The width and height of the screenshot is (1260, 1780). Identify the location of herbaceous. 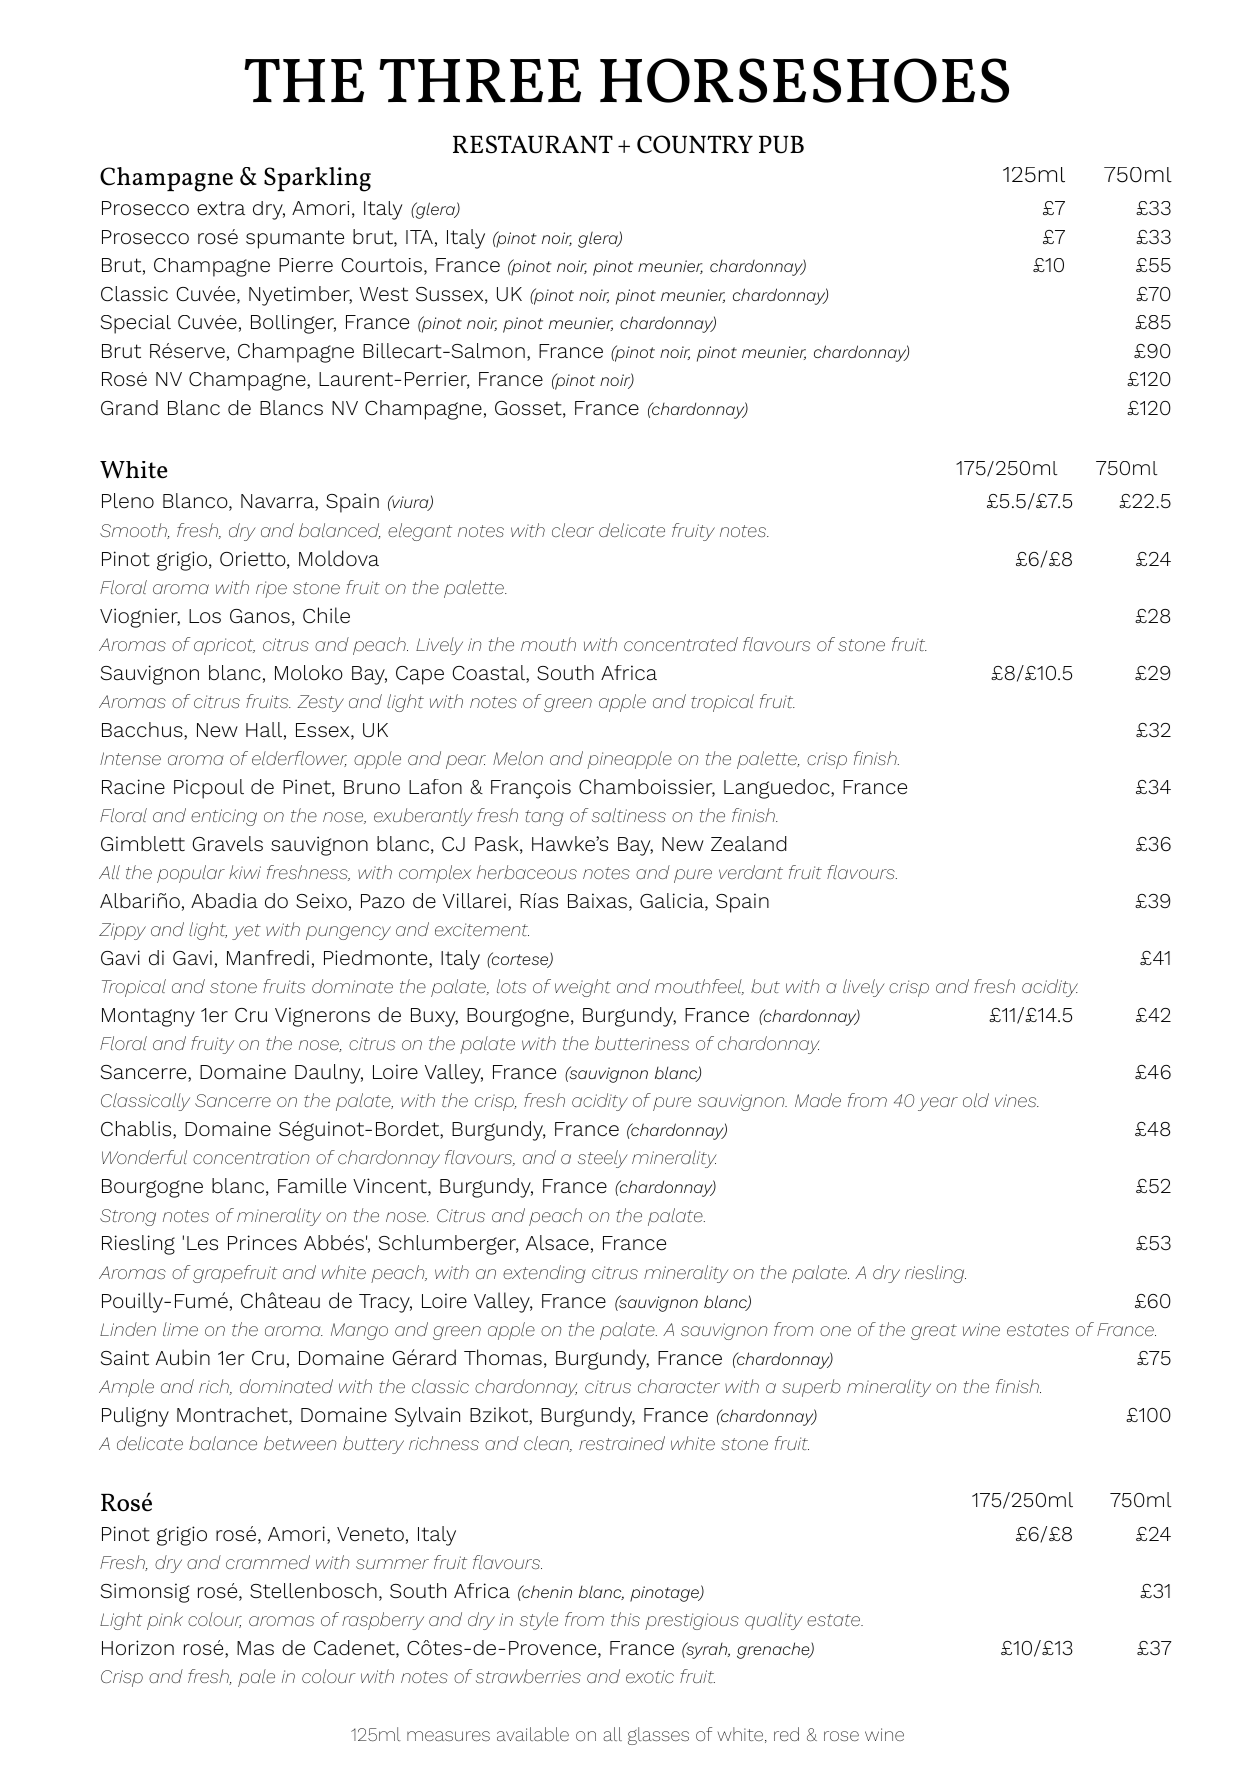
(527, 872).
